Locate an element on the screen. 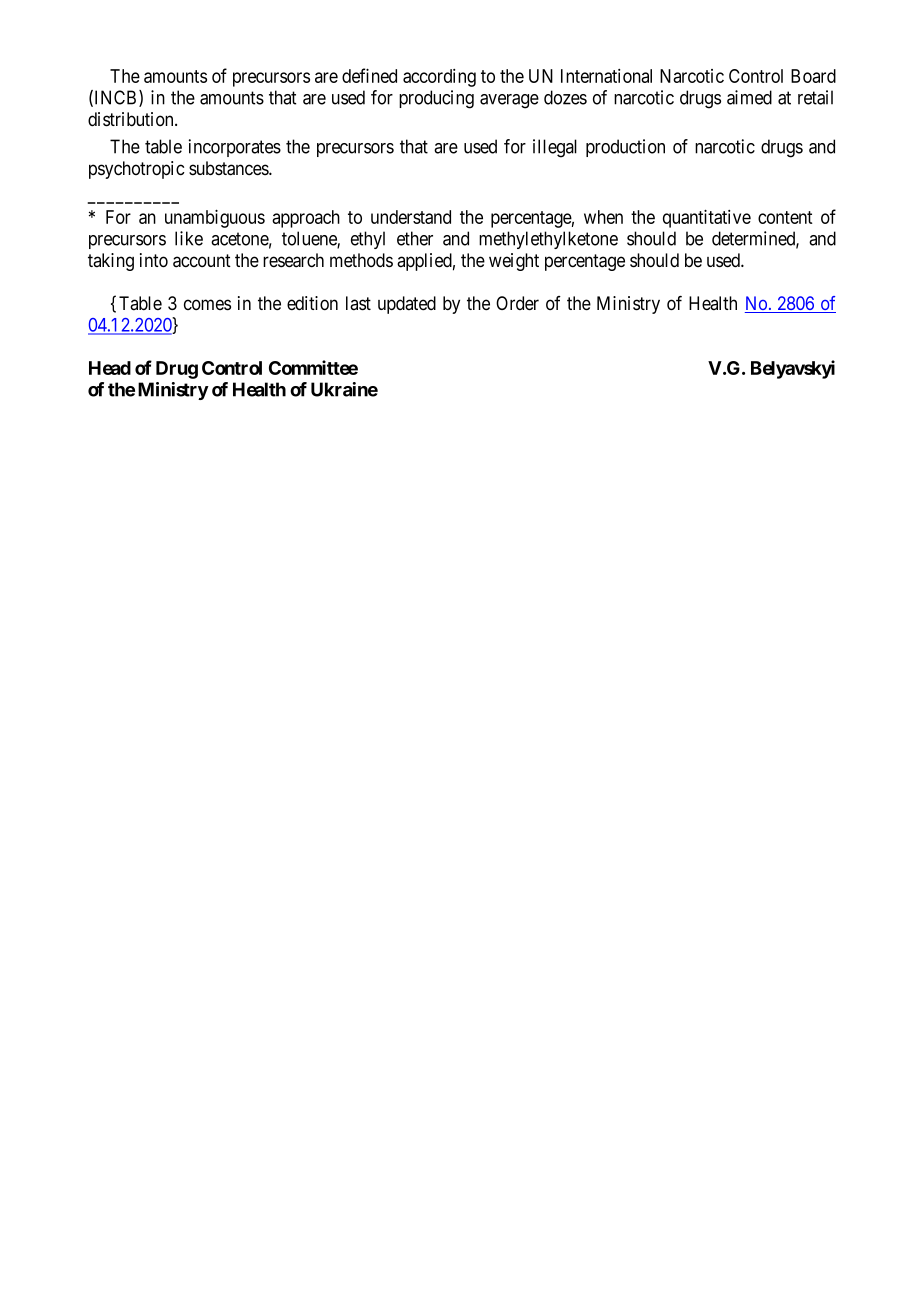 The image size is (924, 1308). aimed is located at coordinates (749, 97).
